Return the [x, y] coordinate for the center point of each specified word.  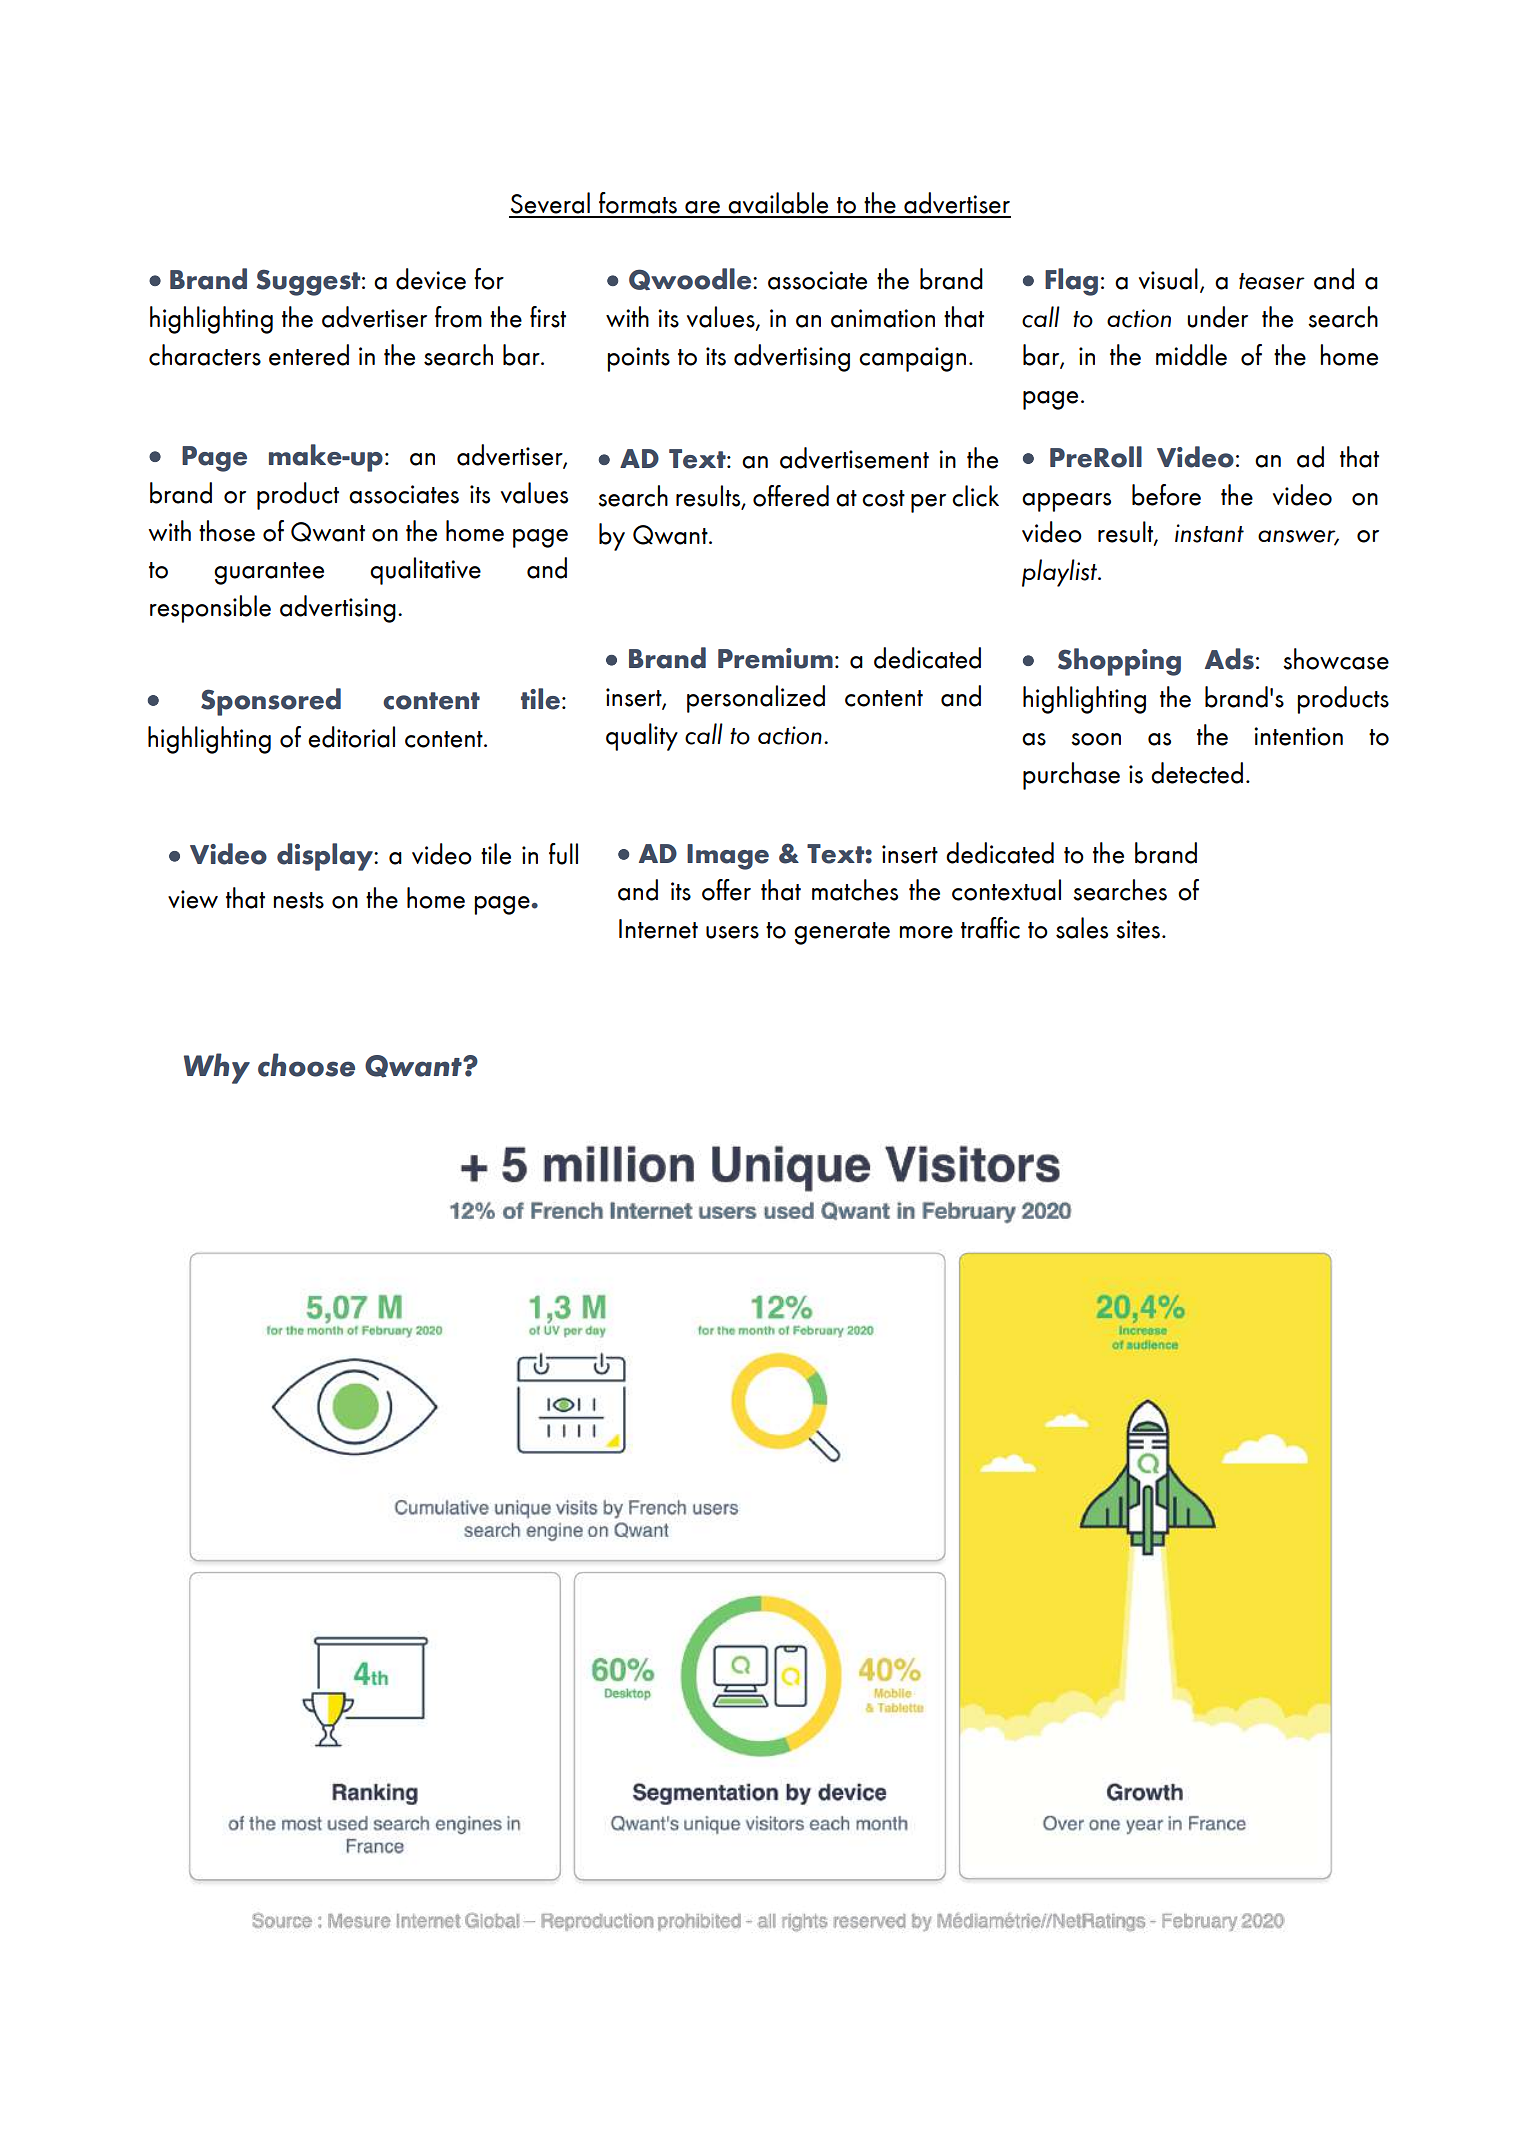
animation [883, 318]
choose [306, 1065]
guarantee [269, 573]
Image [728, 857]
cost [883, 498]
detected [1197, 773]
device [431, 279]
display [326, 857]
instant [1209, 533]
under [1217, 317]
